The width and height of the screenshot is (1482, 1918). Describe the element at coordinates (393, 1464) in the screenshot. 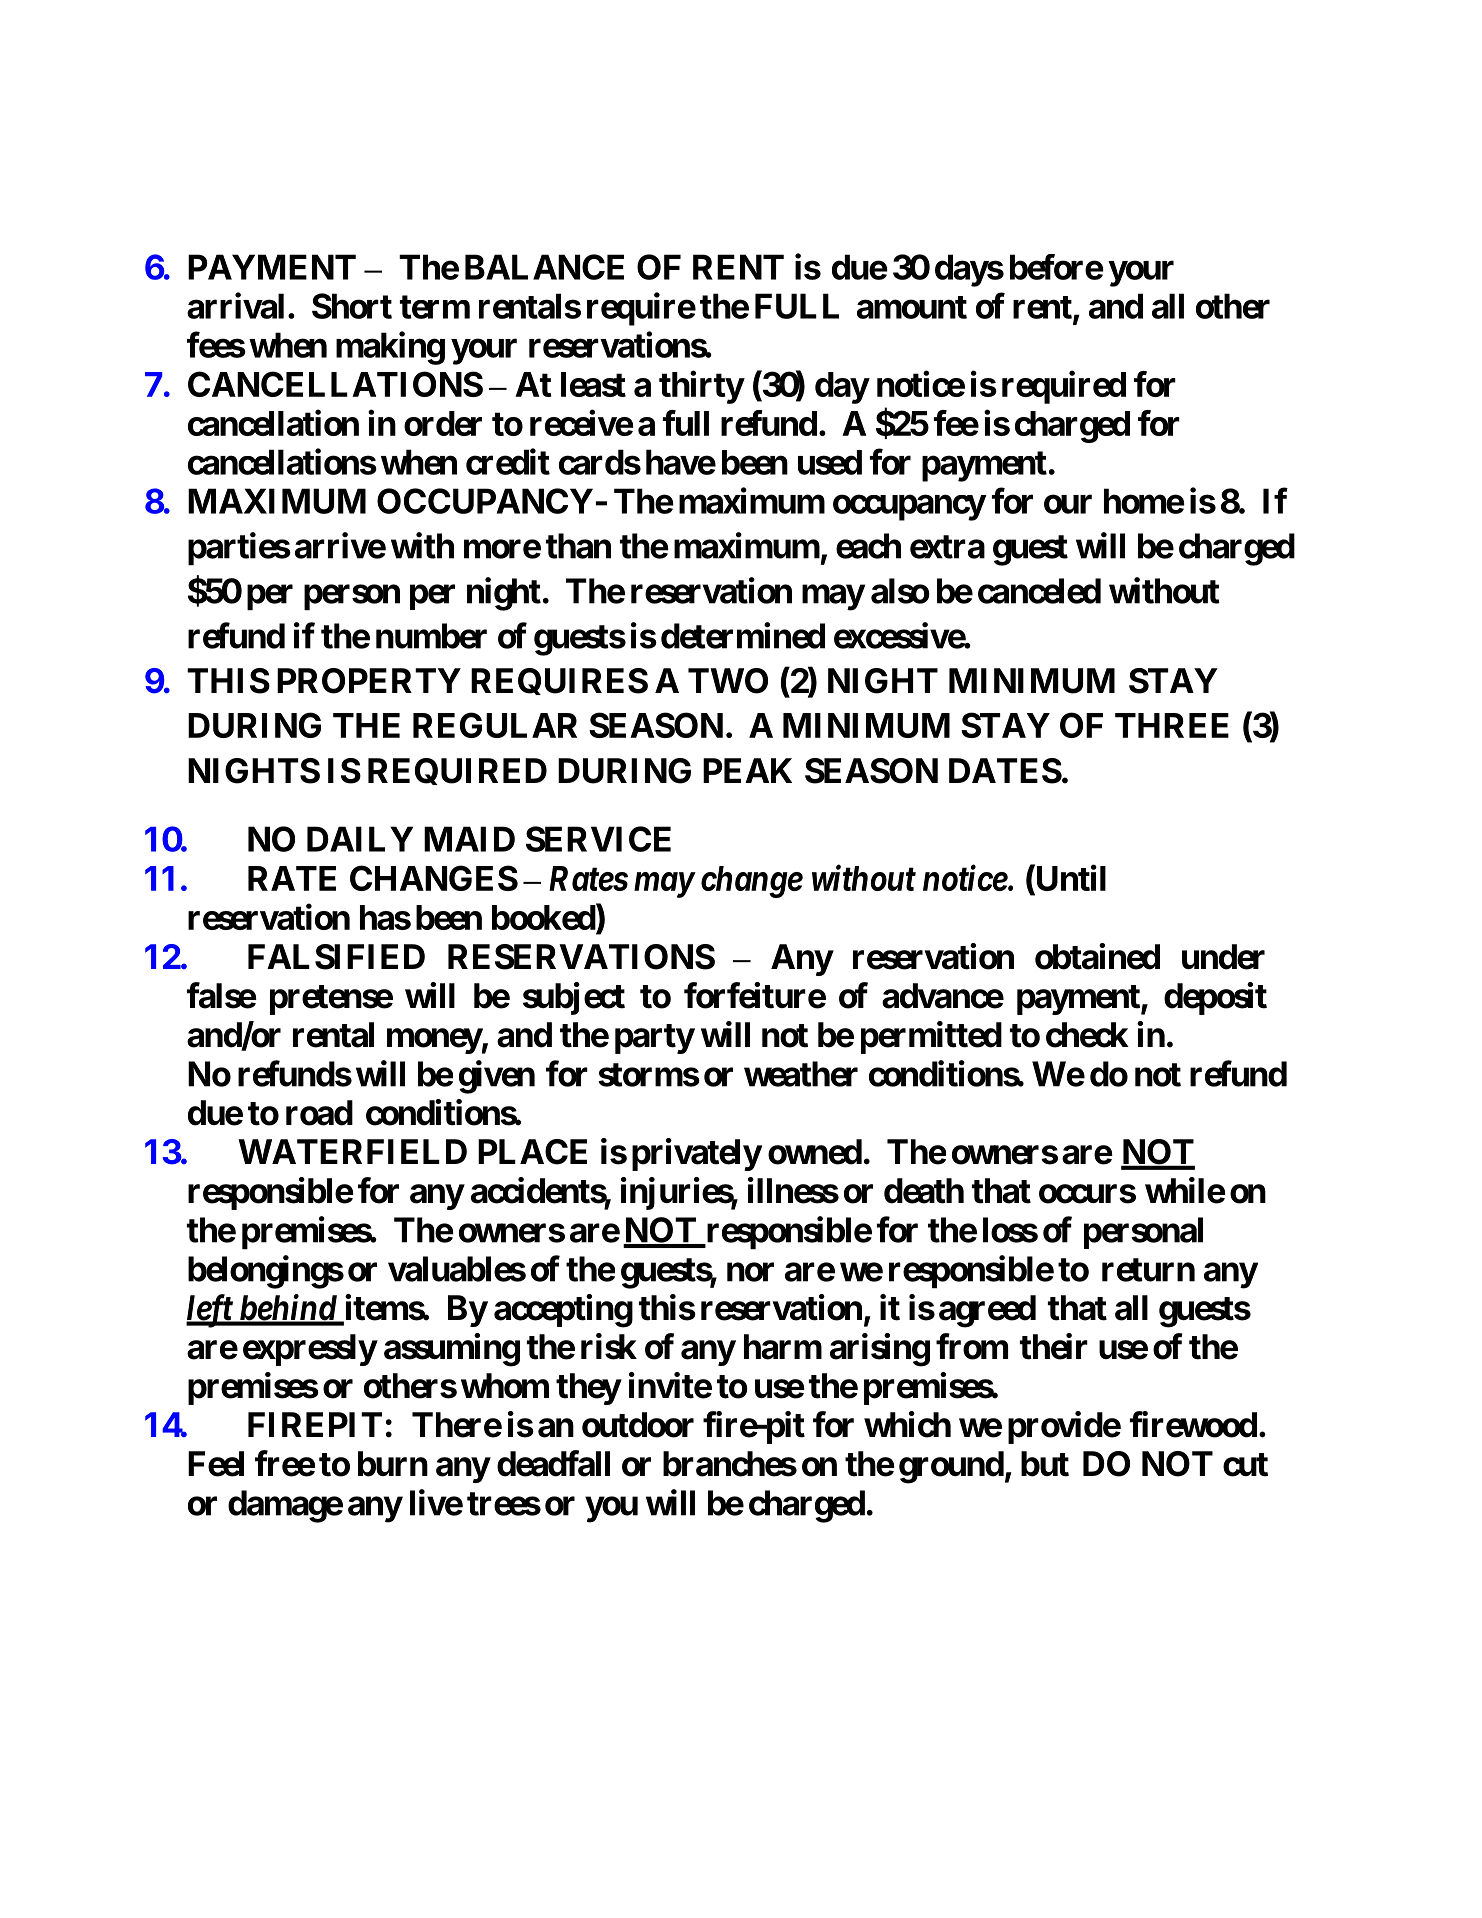

I see `burn` at that location.
